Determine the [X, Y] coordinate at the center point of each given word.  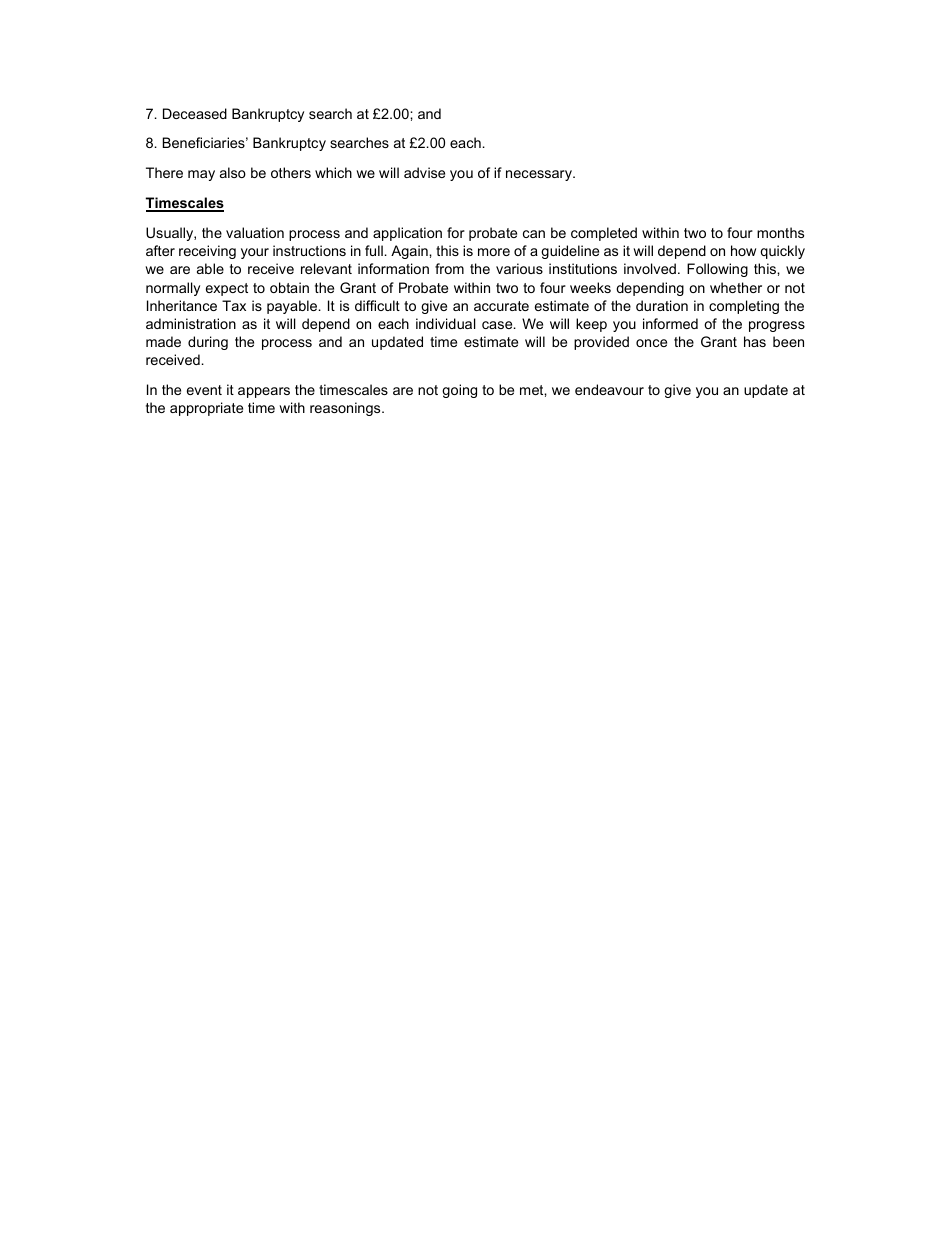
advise [424, 172]
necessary [540, 175]
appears [264, 392]
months [780, 232]
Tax [234, 305]
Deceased [195, 113]
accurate [501, 306]
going [459, 391]
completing [744, 307]
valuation [255, 232]
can [534, 234]
